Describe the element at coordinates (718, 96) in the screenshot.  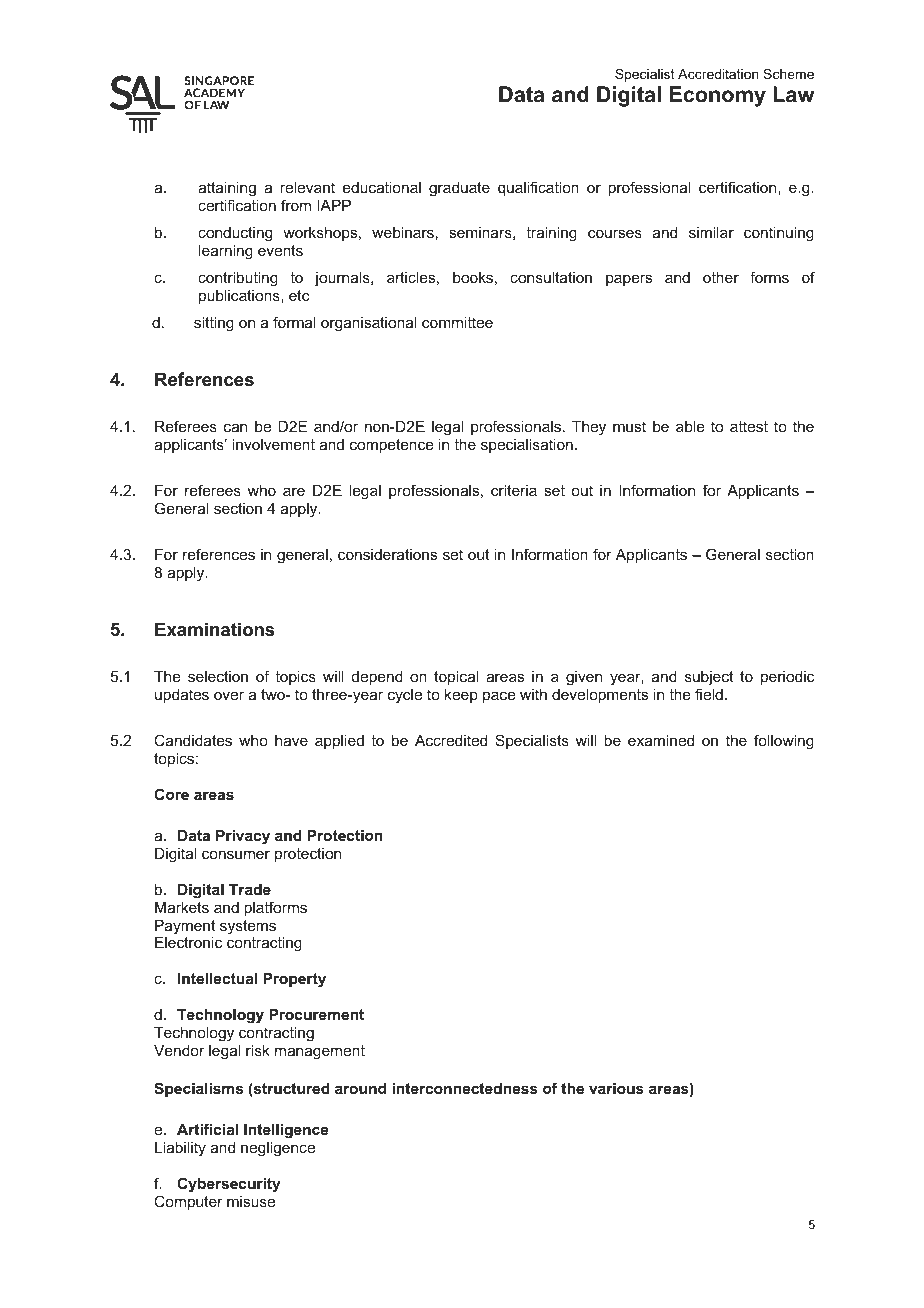
I see `Economy` at that location.
